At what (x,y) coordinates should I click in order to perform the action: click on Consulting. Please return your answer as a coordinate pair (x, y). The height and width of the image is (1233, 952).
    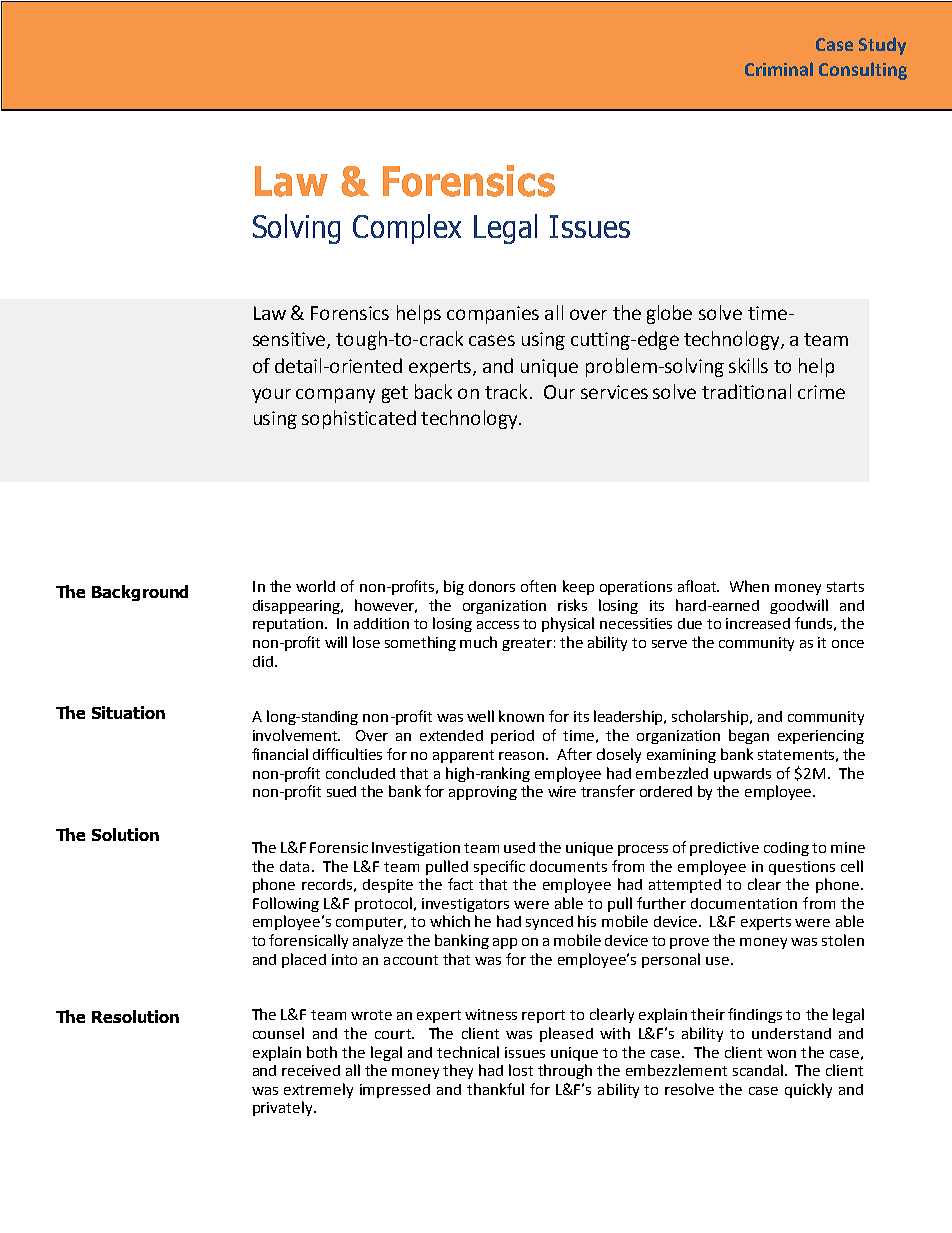
    Looking at the image, I should click on (863, 71).
